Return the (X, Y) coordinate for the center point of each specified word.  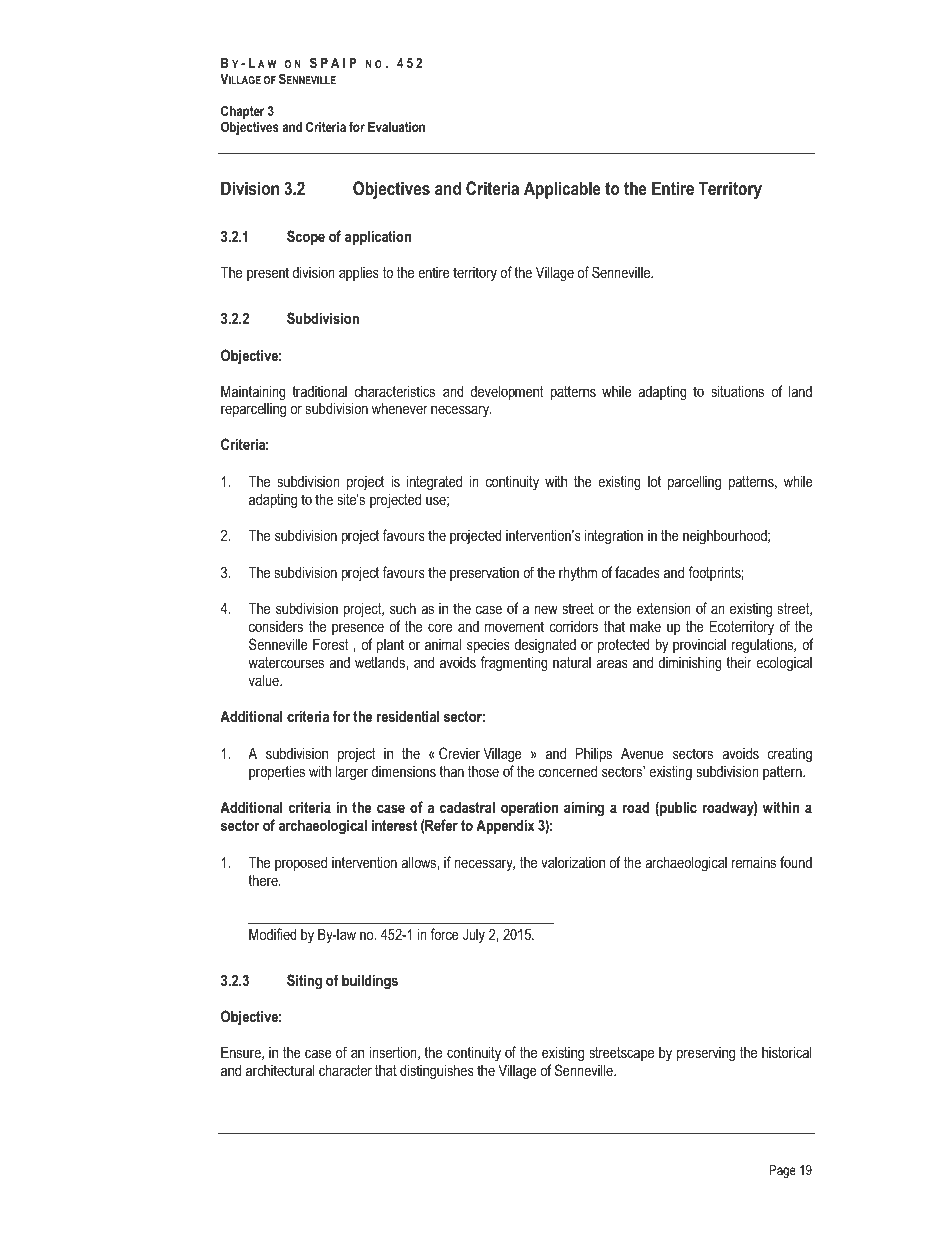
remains (754, 862)
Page (782, 1171)
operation (529, 810)
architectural (280, 1070)
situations (737, 391)
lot (654, 481)
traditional (319, 391)
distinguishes (437, 1072)
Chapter (243, 113)
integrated (434, 483)
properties (277, 772)
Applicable (562, 190)
